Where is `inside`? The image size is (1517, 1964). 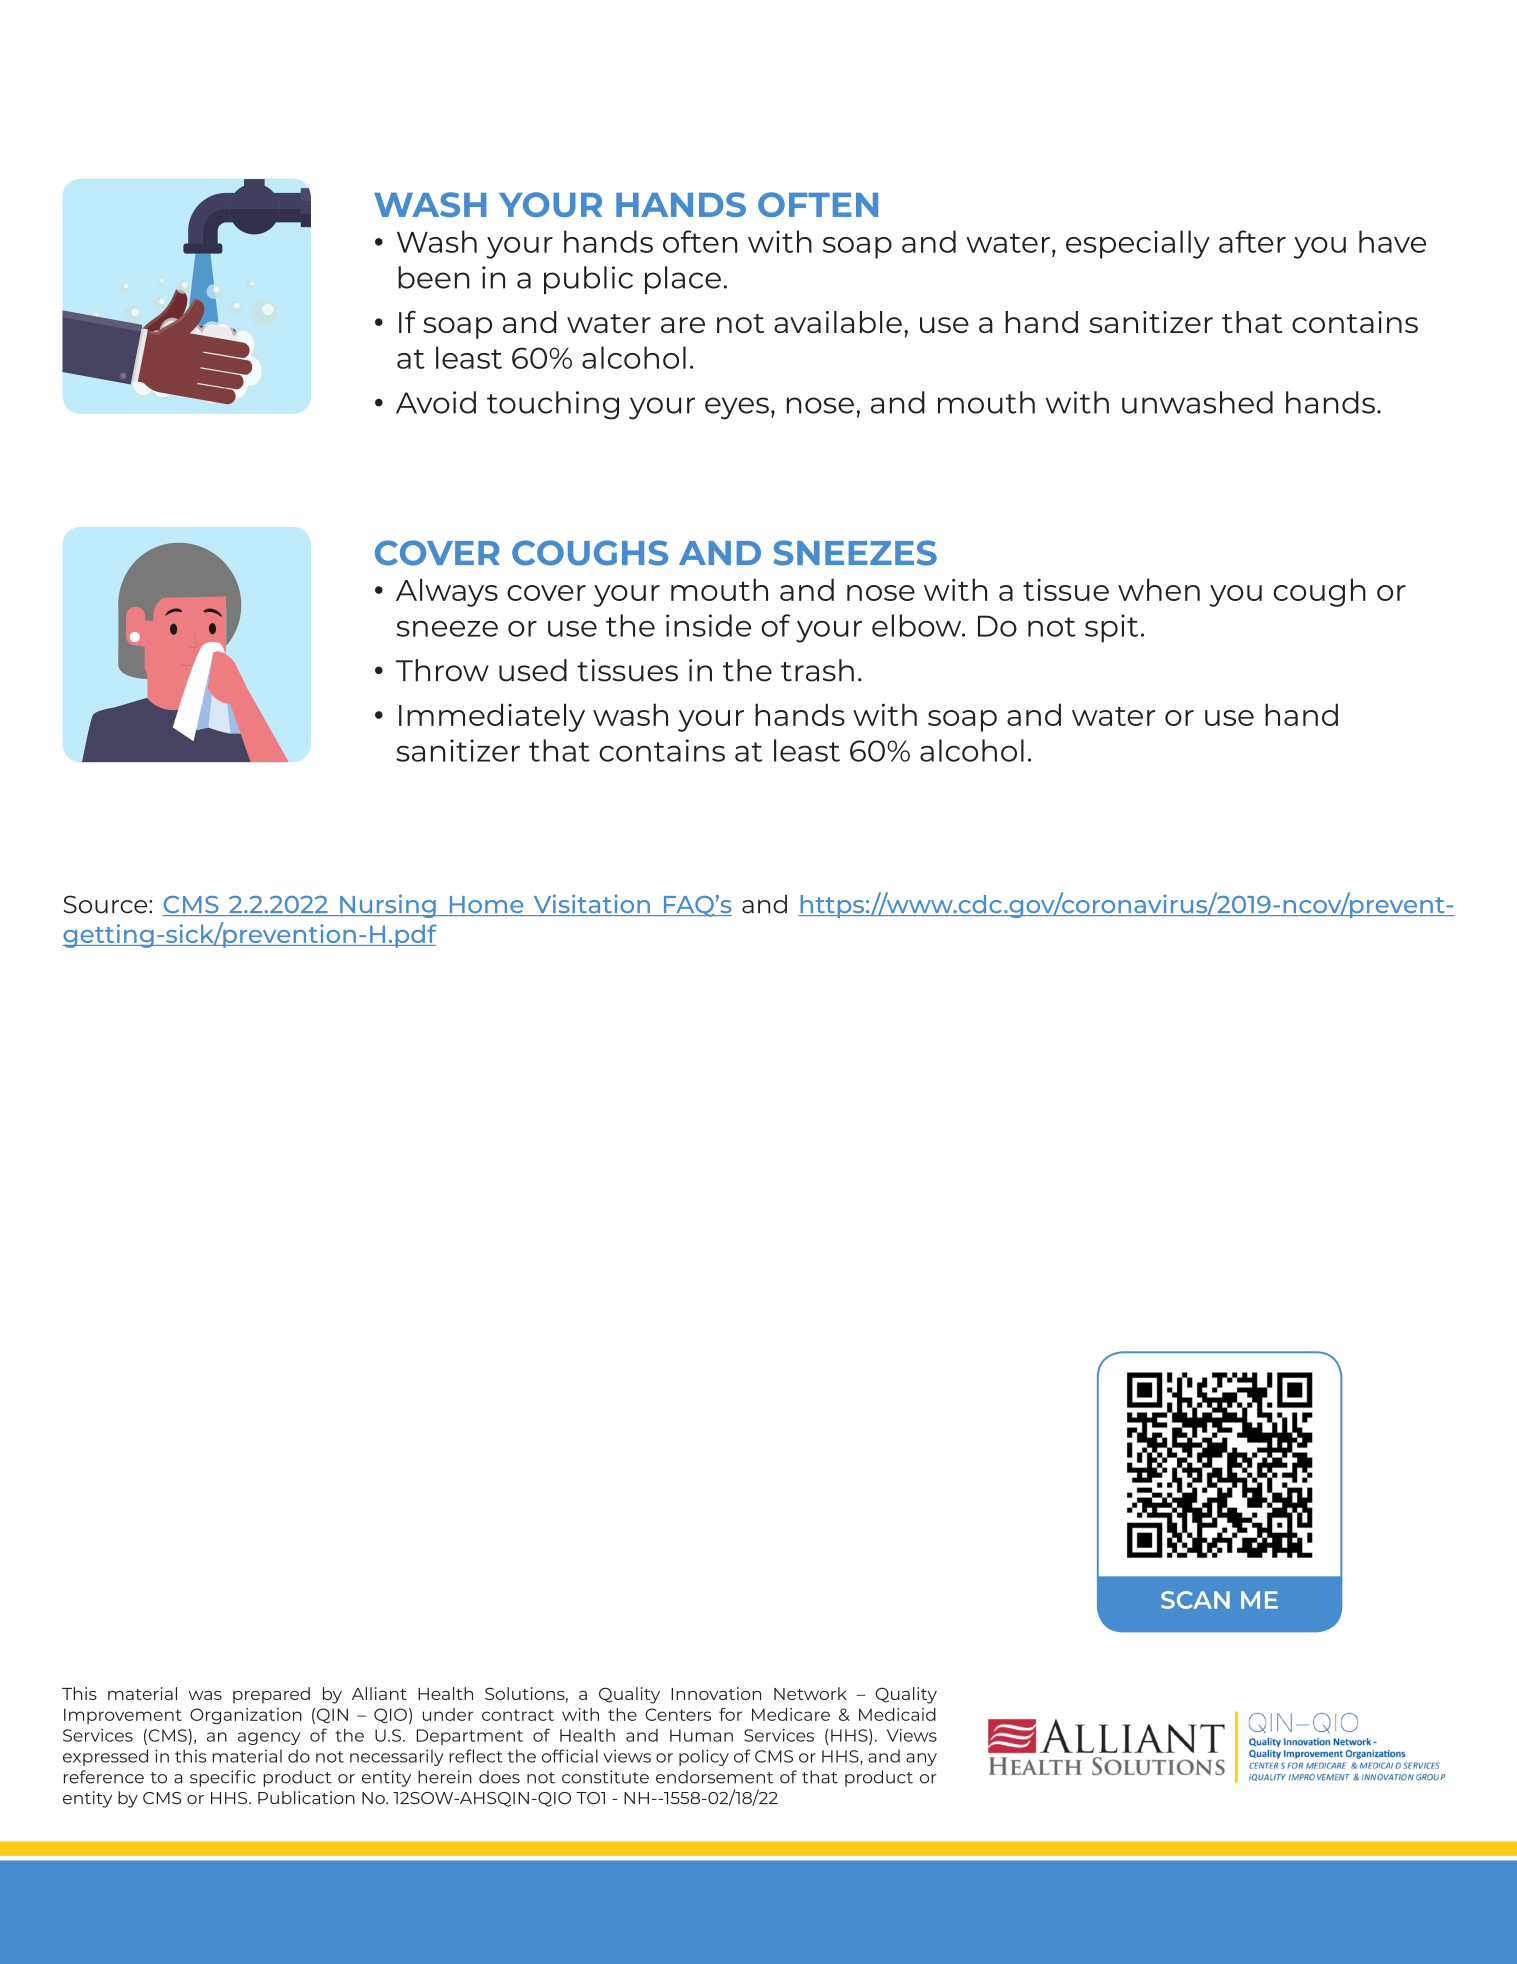
inside is located at coordinates (708, 625).
